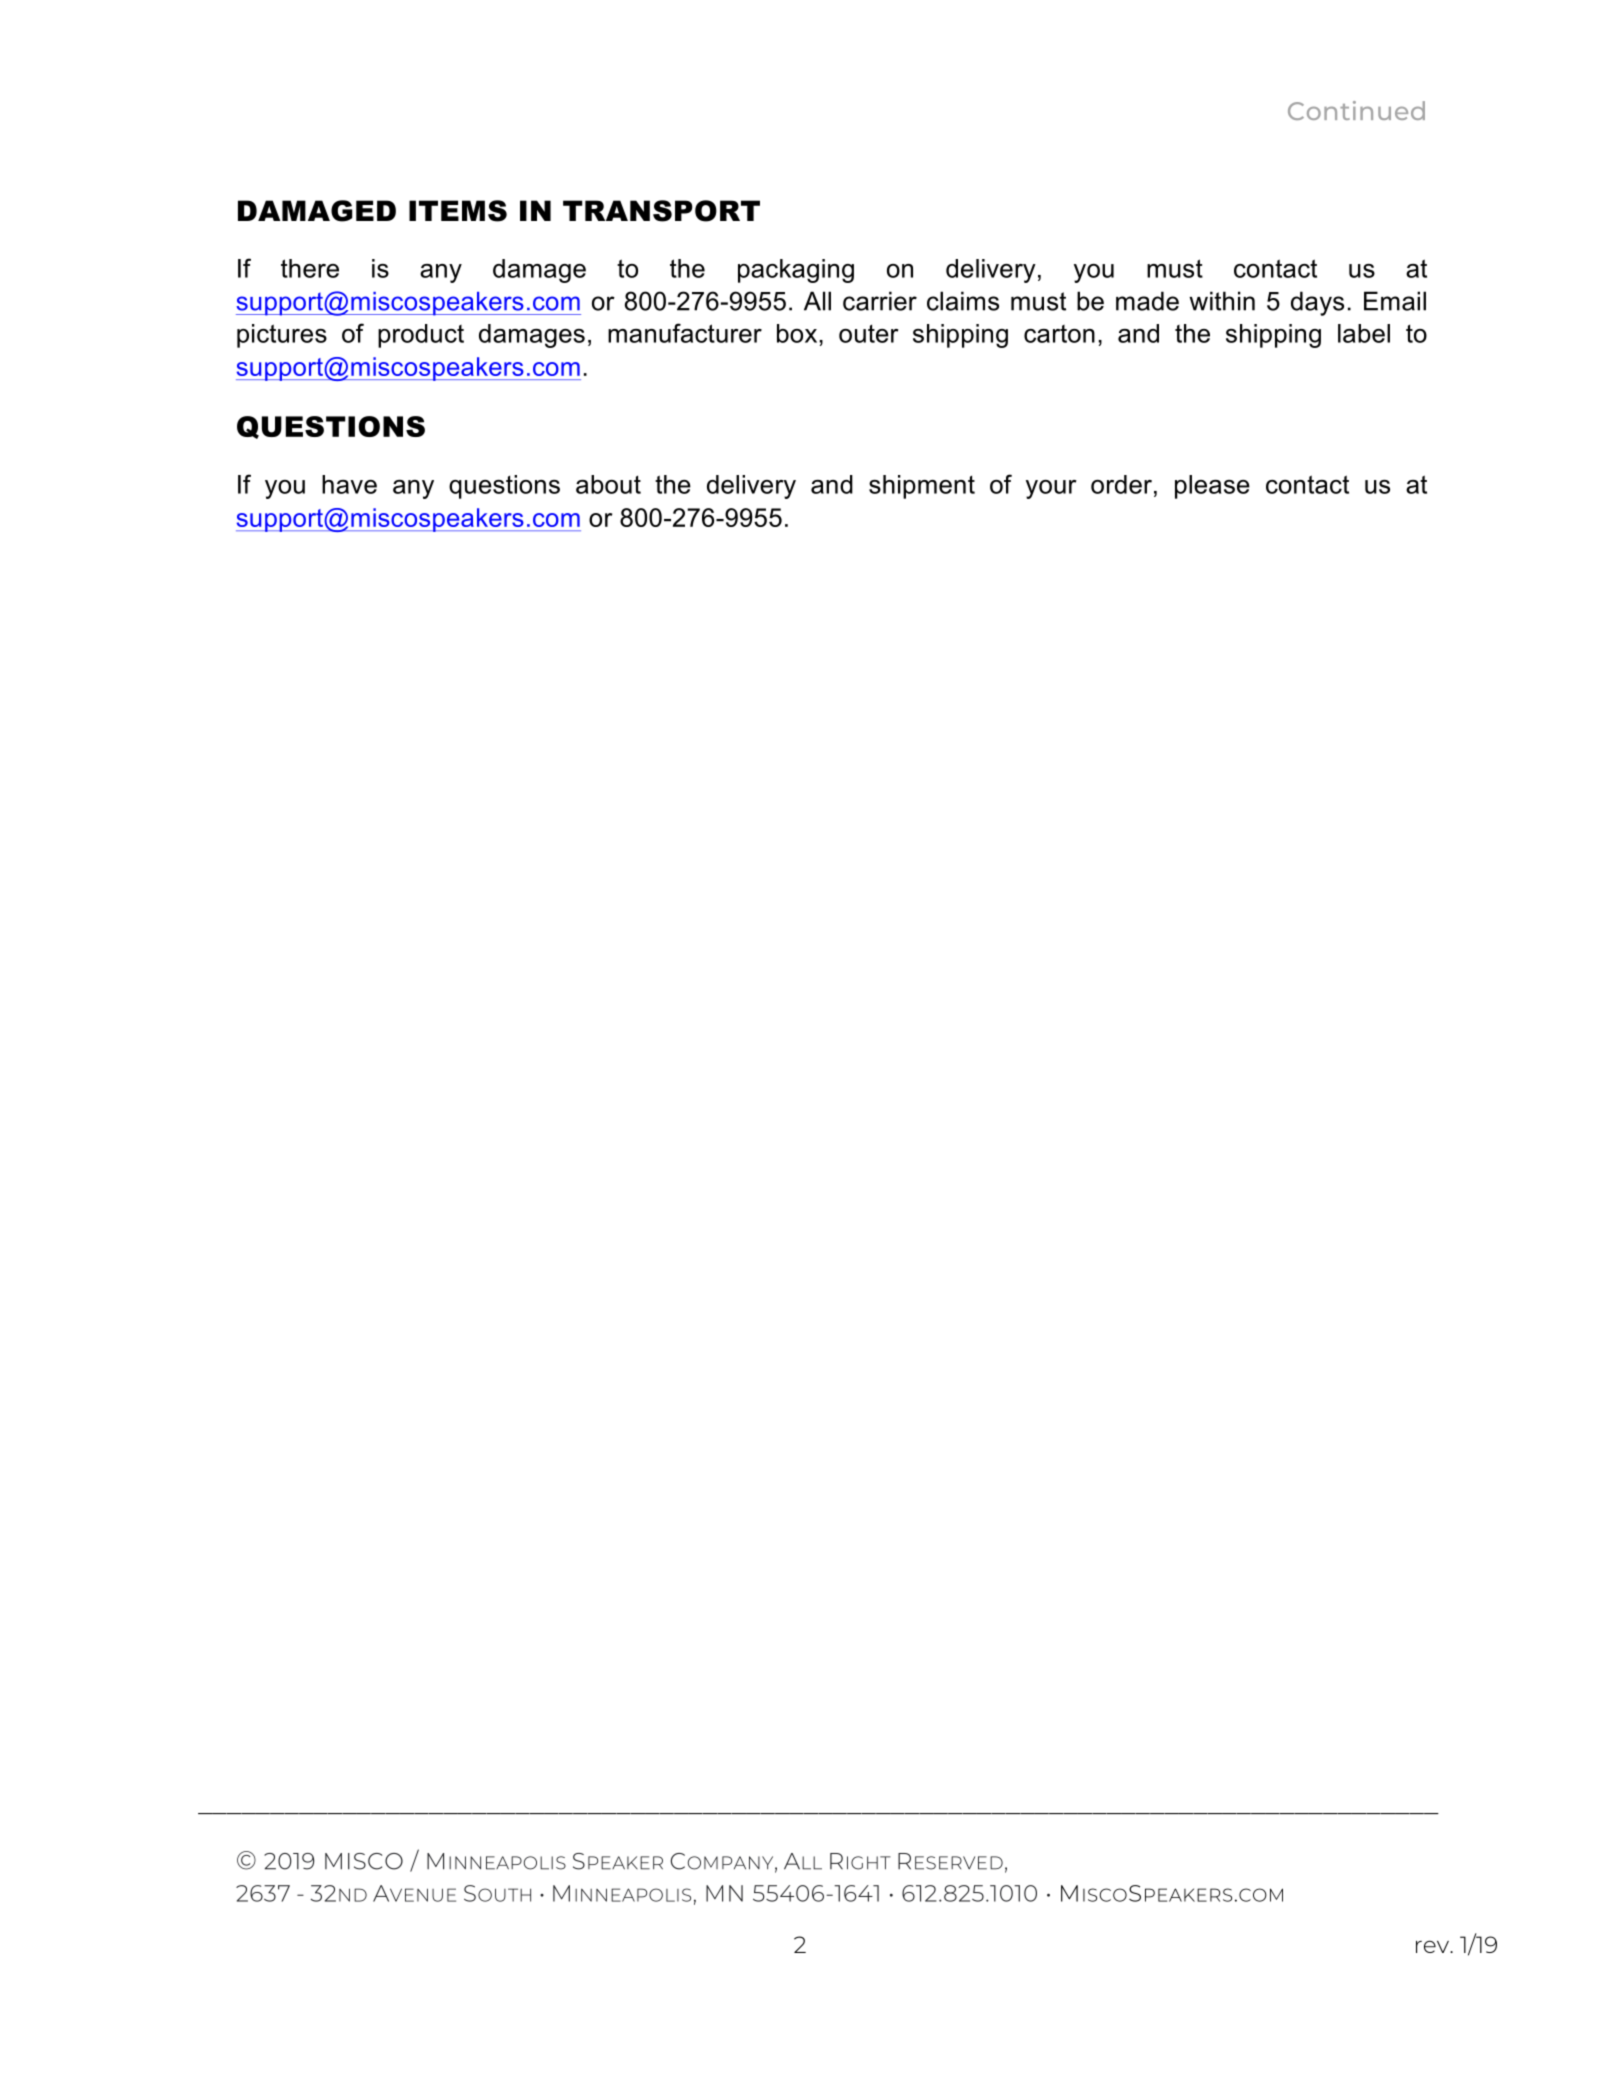  What do you see at coordinates (458, 211) in the screenshot?
I see `ITEMS` at bounding box center [458, 211].
